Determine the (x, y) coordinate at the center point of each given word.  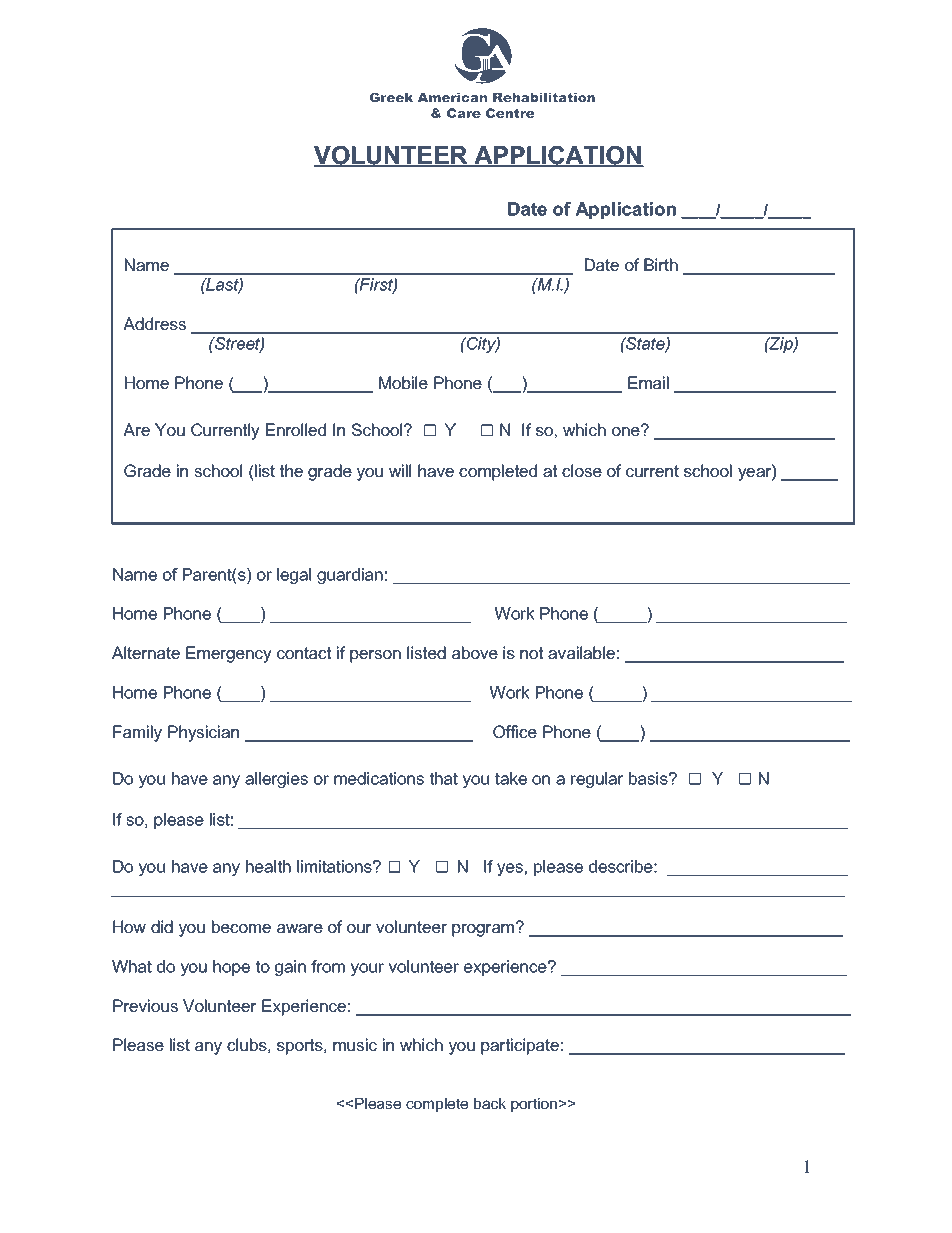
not (531, 653)
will (400, 470)
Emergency (229, 654)
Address (154, 323)
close (582, 470)
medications (379, 778)
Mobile (403, 382)
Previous (145, 1005)
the (291, 470)
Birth (661, 264)
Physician (203, 733)
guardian (350, 576)
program (483, 930)
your (367, 969)
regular (597, 780)
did (162, 926)
